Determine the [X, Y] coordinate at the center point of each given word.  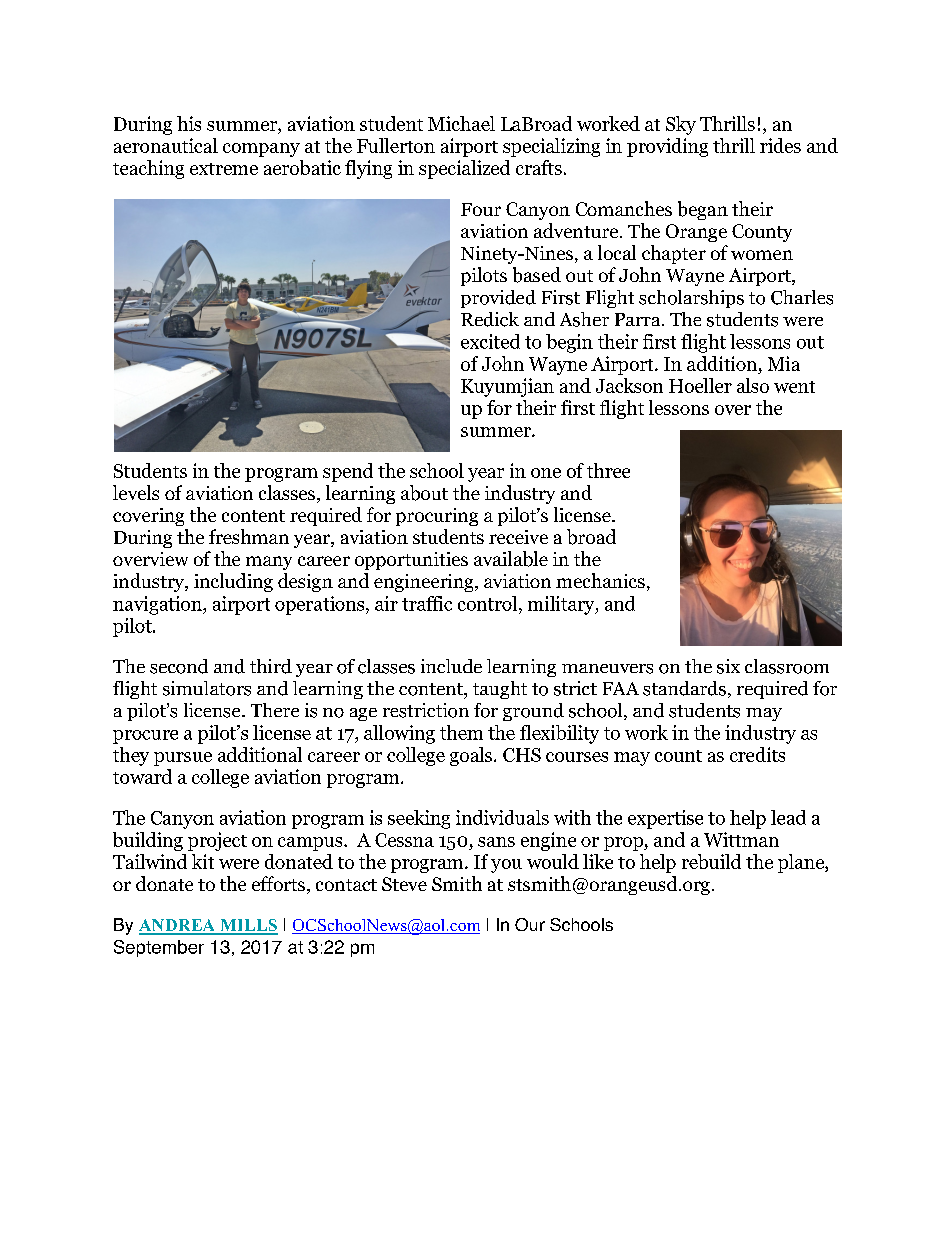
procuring [437, 517]
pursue [183, 759]
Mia [784, 363]
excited [490, 341]
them [461, 732]
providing [667, 147]
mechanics [600, 580]
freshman [249, 536]
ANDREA [178, 926]
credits [757, 754]
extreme [224, 169]
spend [348, 472]
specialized [464, 169]
